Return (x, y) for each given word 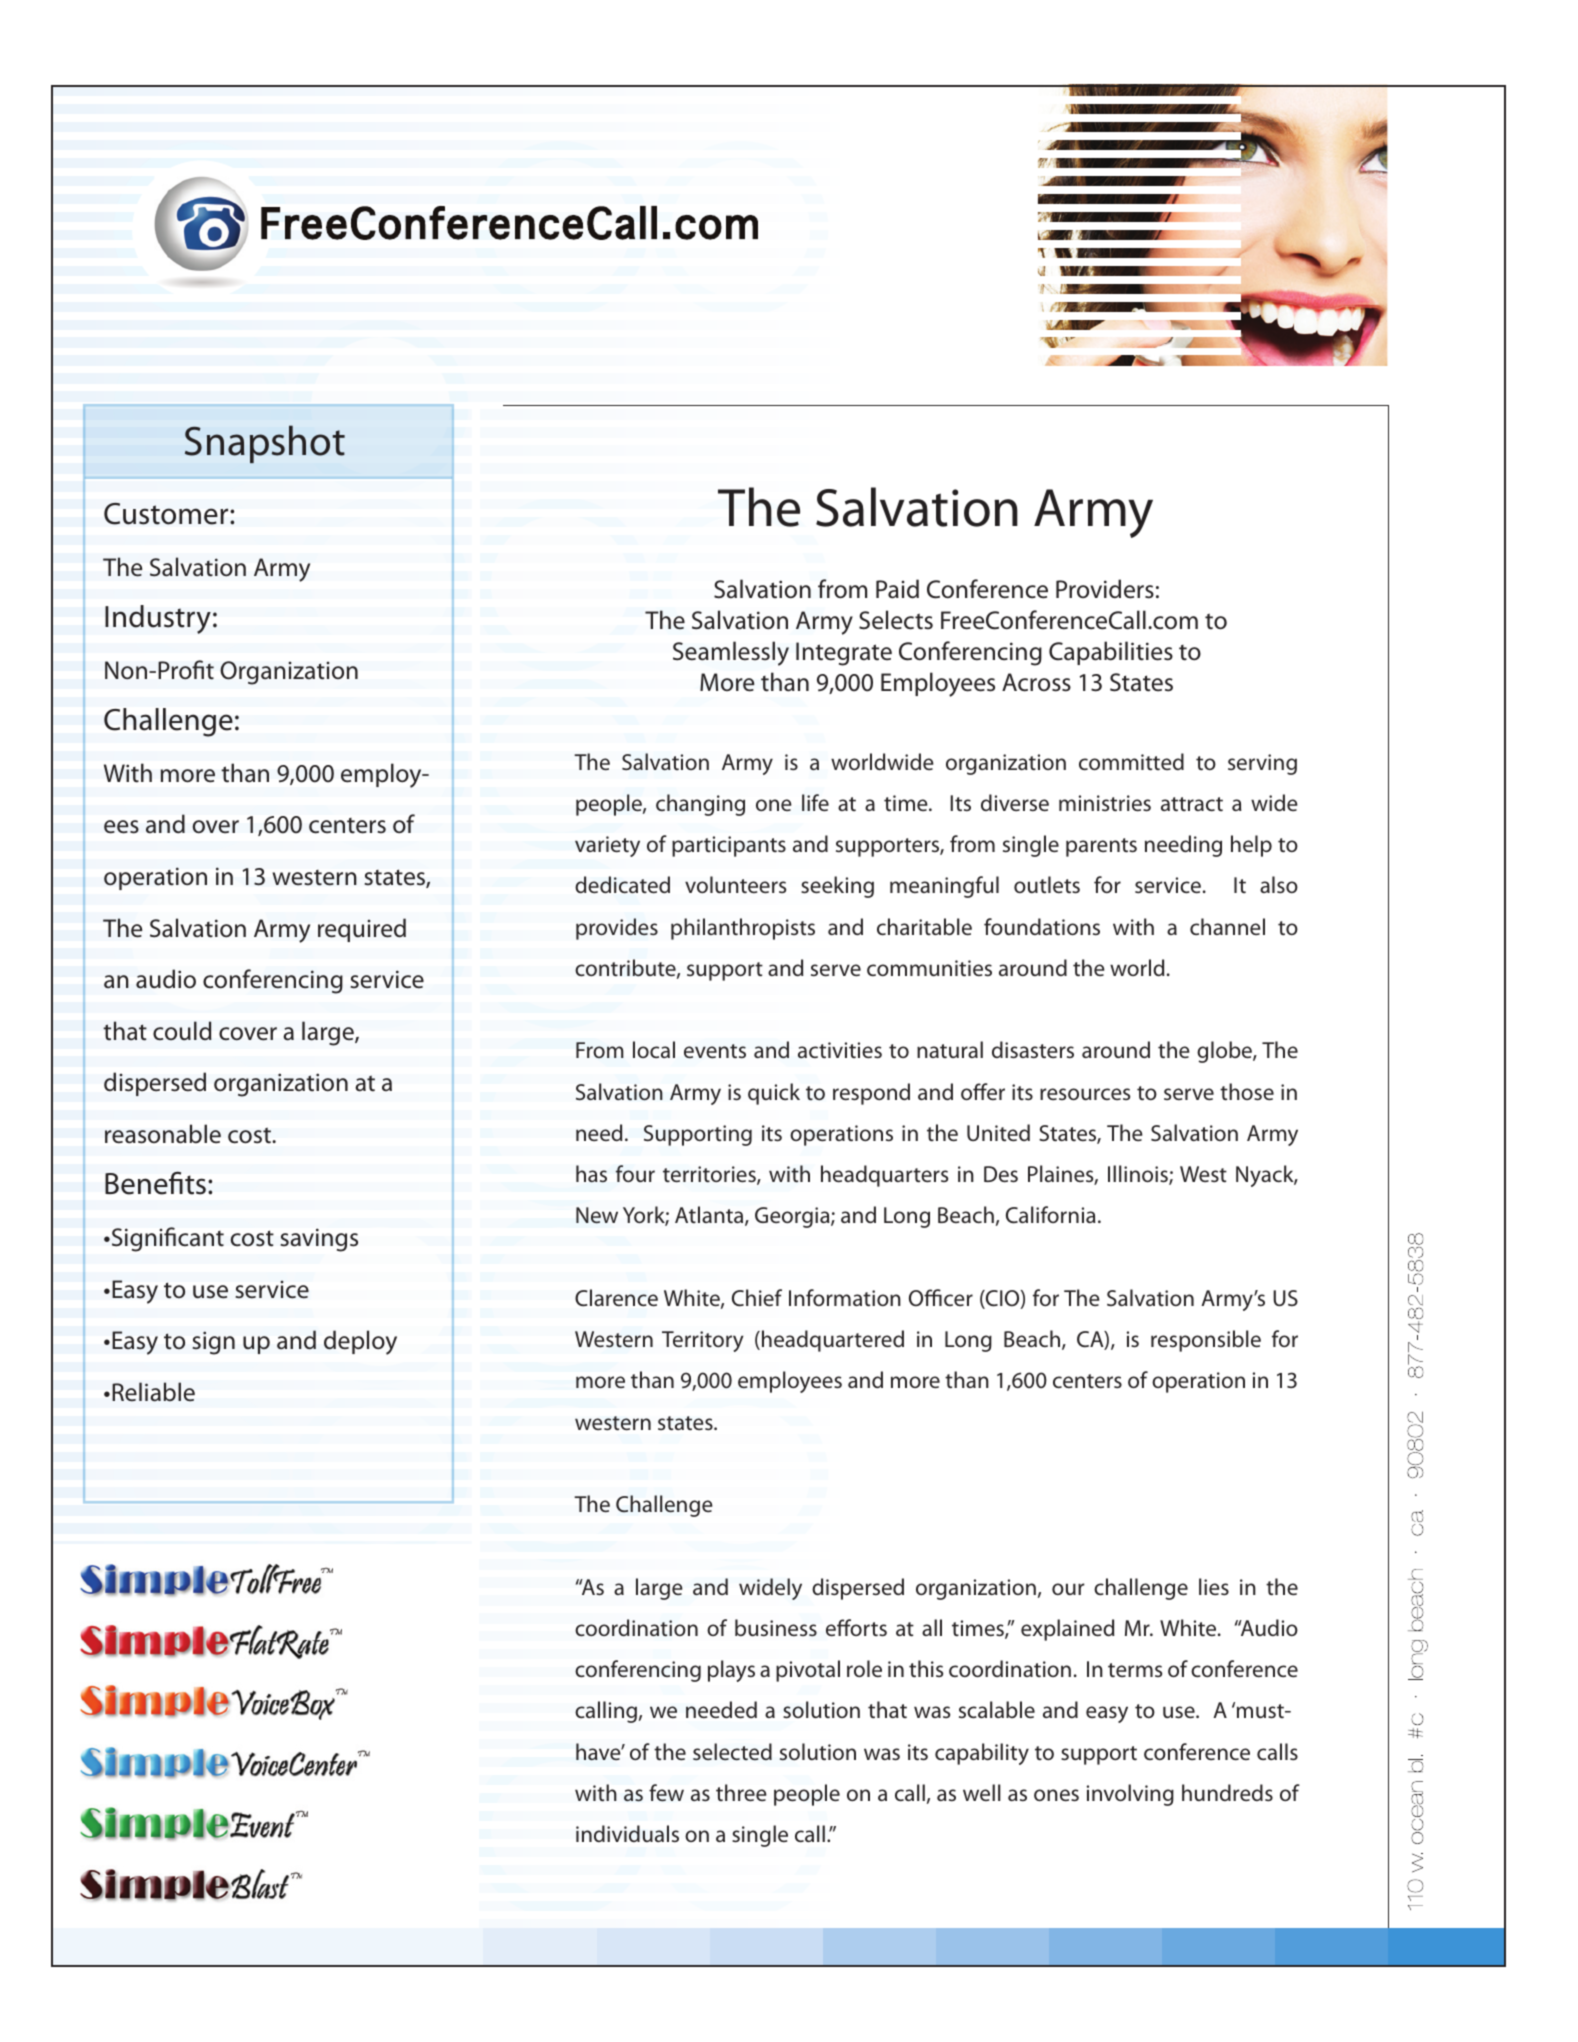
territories (710, 1175)
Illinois (1139, 1175)
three (741, 1792)
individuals (627, 1833)
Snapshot (265, 444)
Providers (1105, 589)
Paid (897, 589)
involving (1130, 1795)
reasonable (163, 1134)
